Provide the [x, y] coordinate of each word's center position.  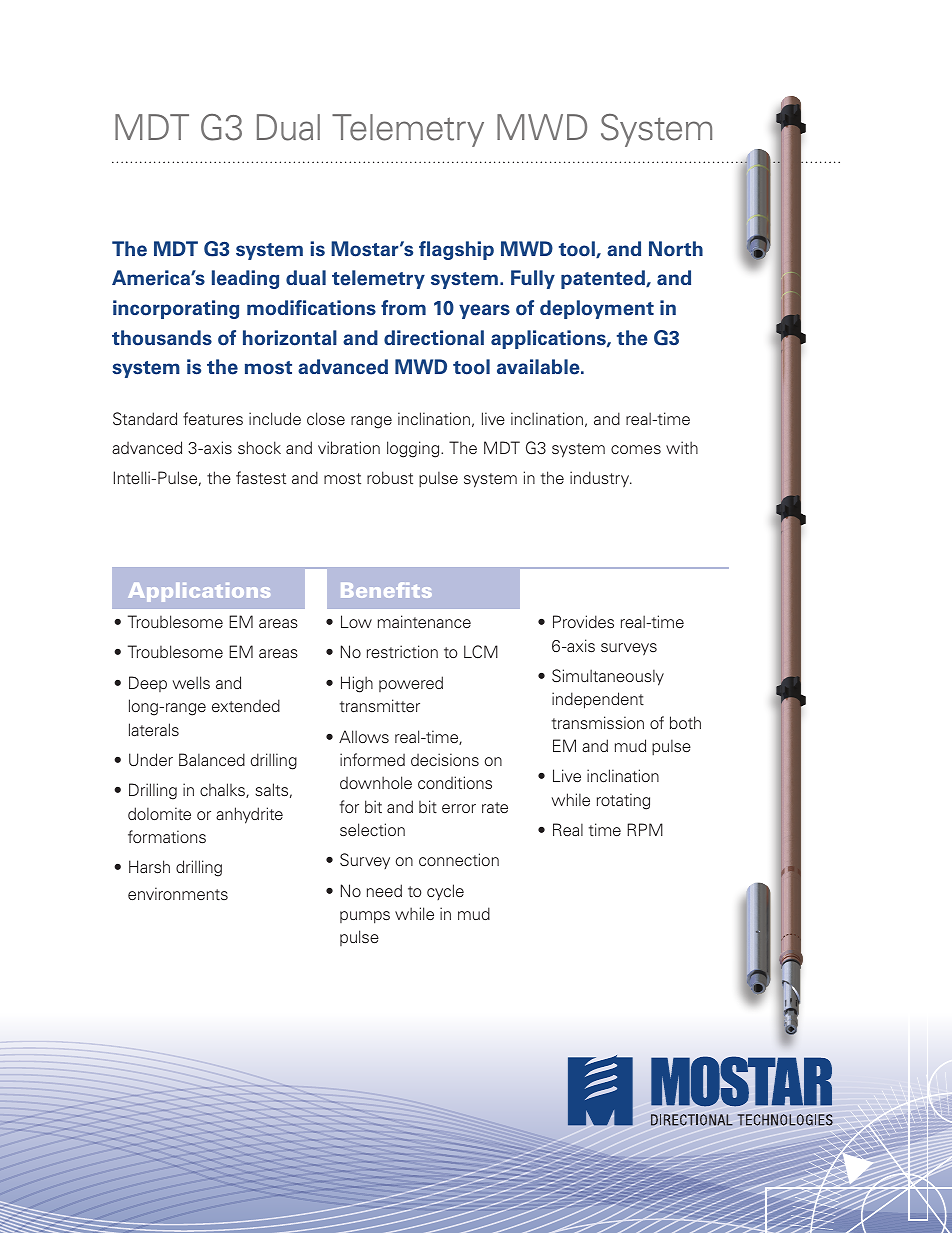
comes [636, 449]
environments [178, 893]
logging [414, 449]
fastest [261, 477]
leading [245, 279]
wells [191, 682]
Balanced [212, 759]
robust [390, 477]
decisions [445, 759]
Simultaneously [608, 677]
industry [601, 479]
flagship [456, 250]
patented [604, 279]
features [213, 418]
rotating [623, 801]
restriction [402, 651]
